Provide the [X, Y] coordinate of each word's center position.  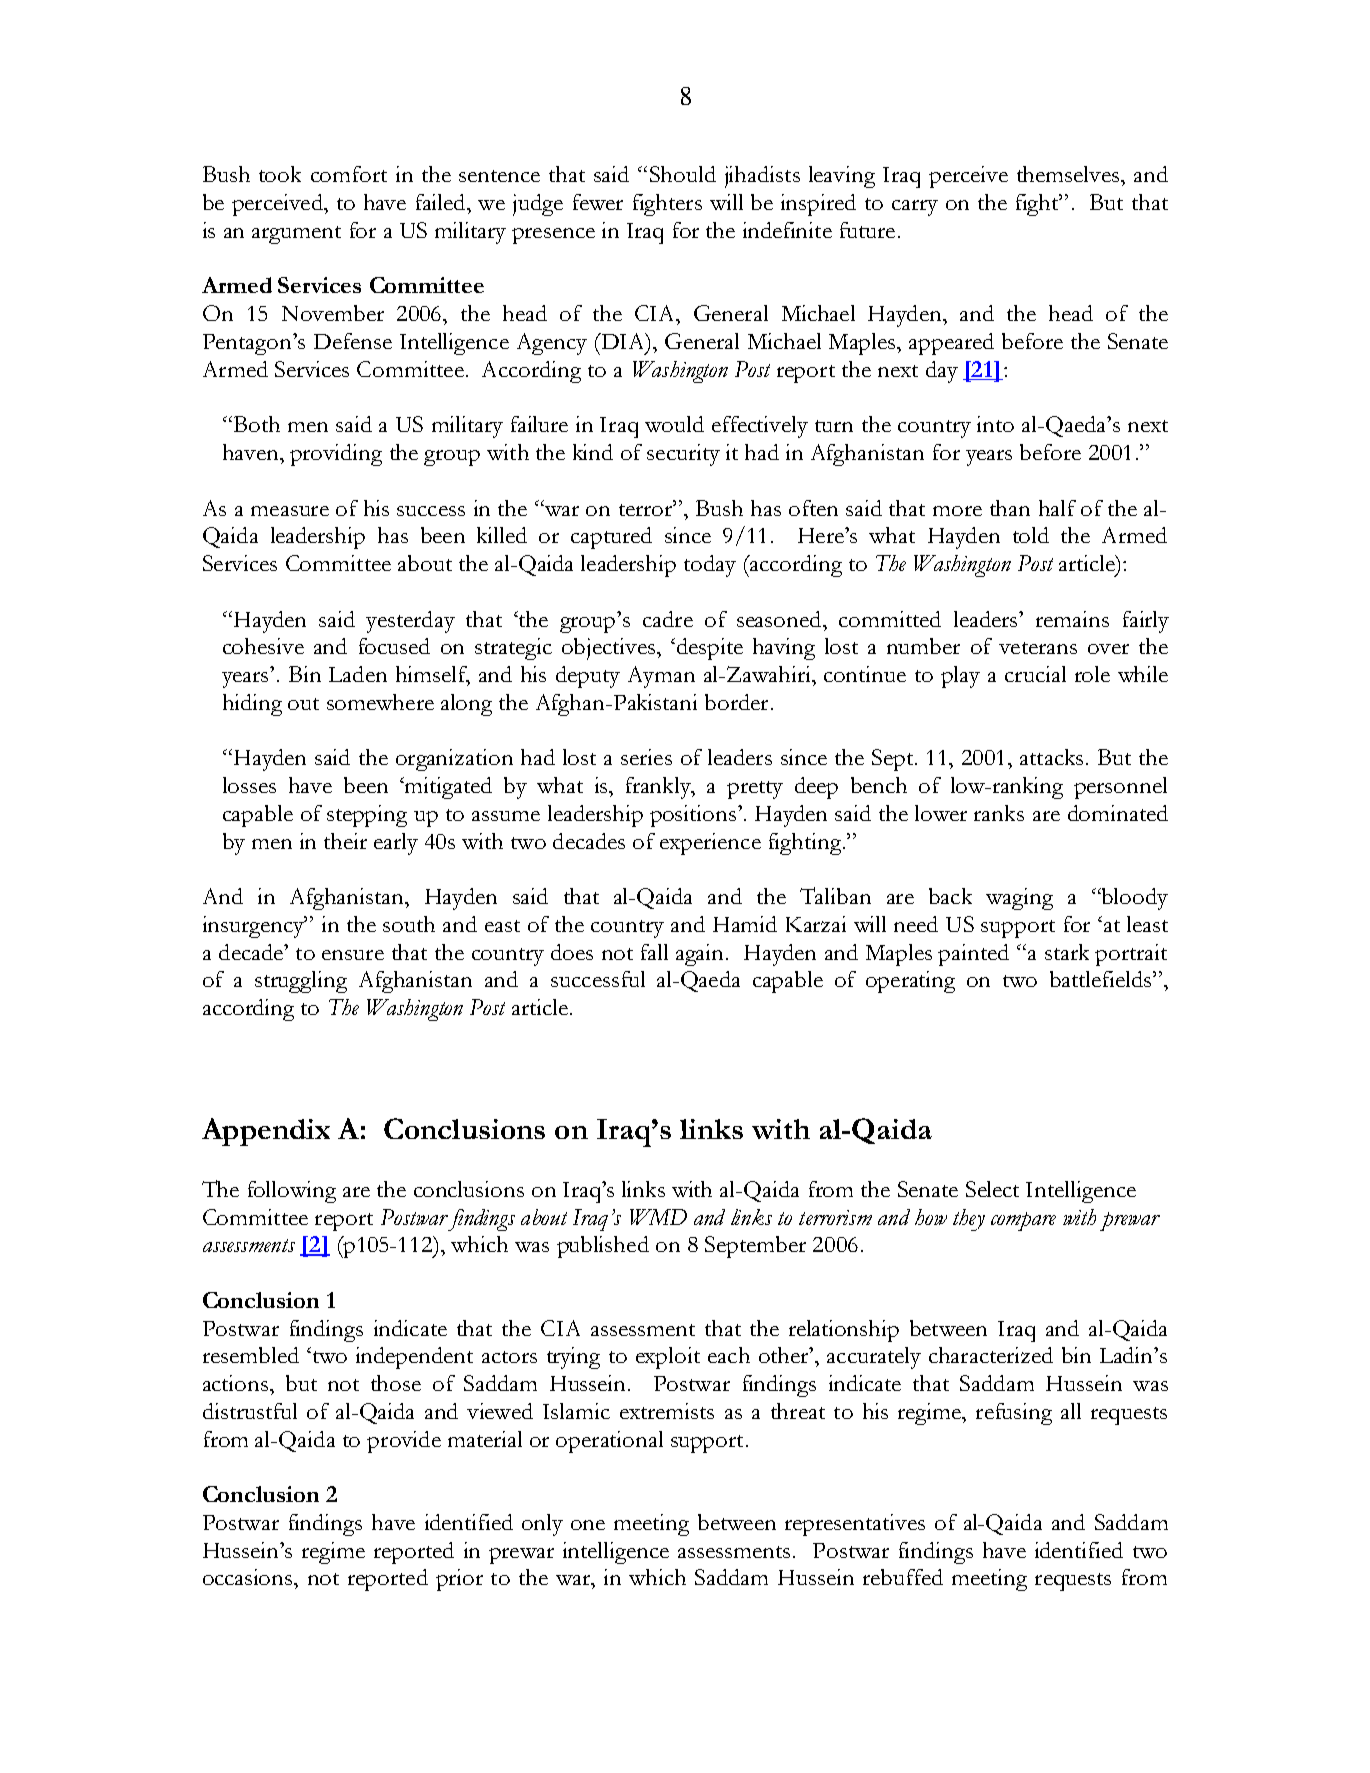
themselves [1069, 174]
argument [296, 235]
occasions [249, 1577]
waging [1019, 899]
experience [710, 844]
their [345, 841]
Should [683, 174]
